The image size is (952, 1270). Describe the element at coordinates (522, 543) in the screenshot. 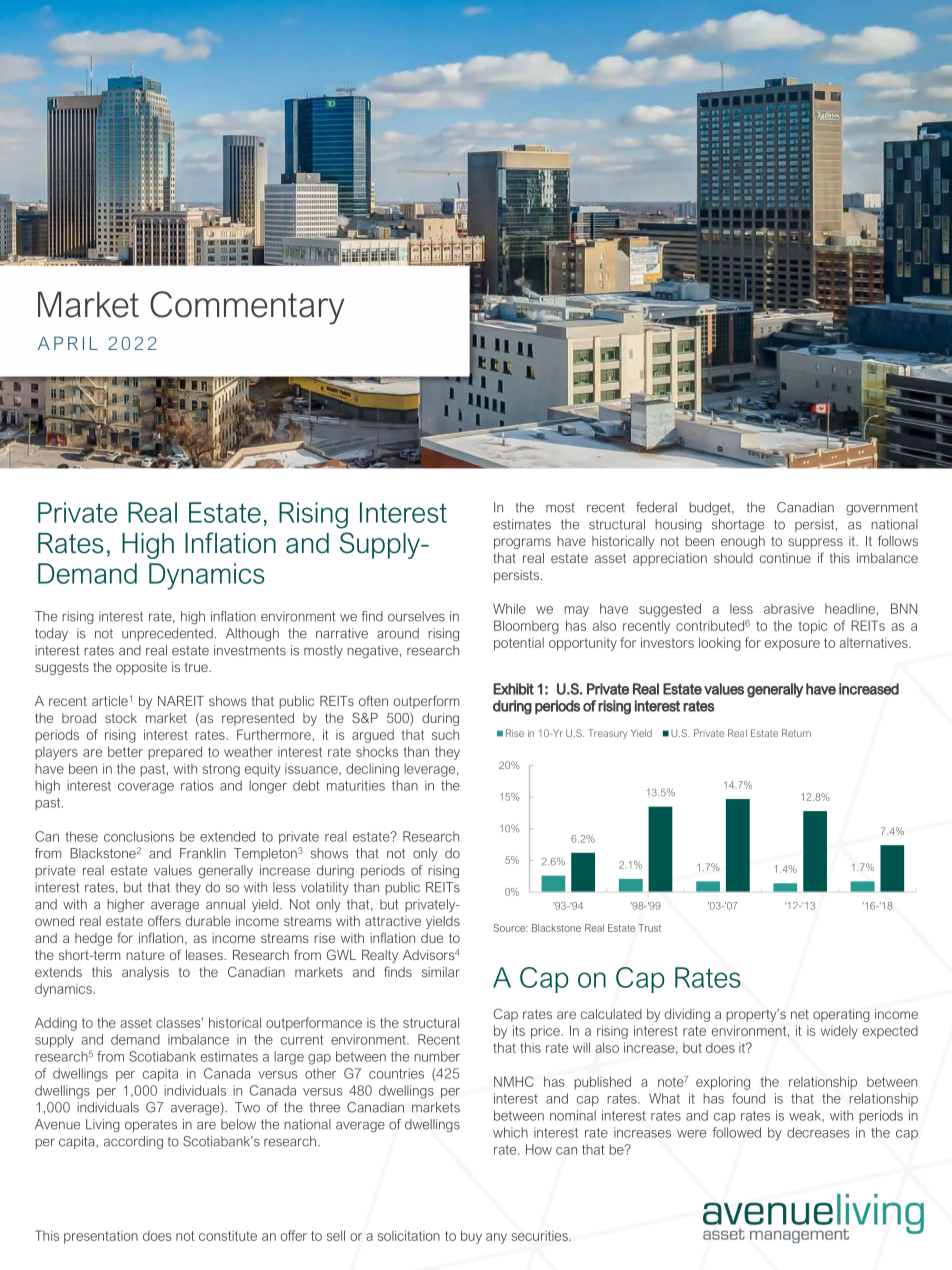

I see `programs` at that location.
